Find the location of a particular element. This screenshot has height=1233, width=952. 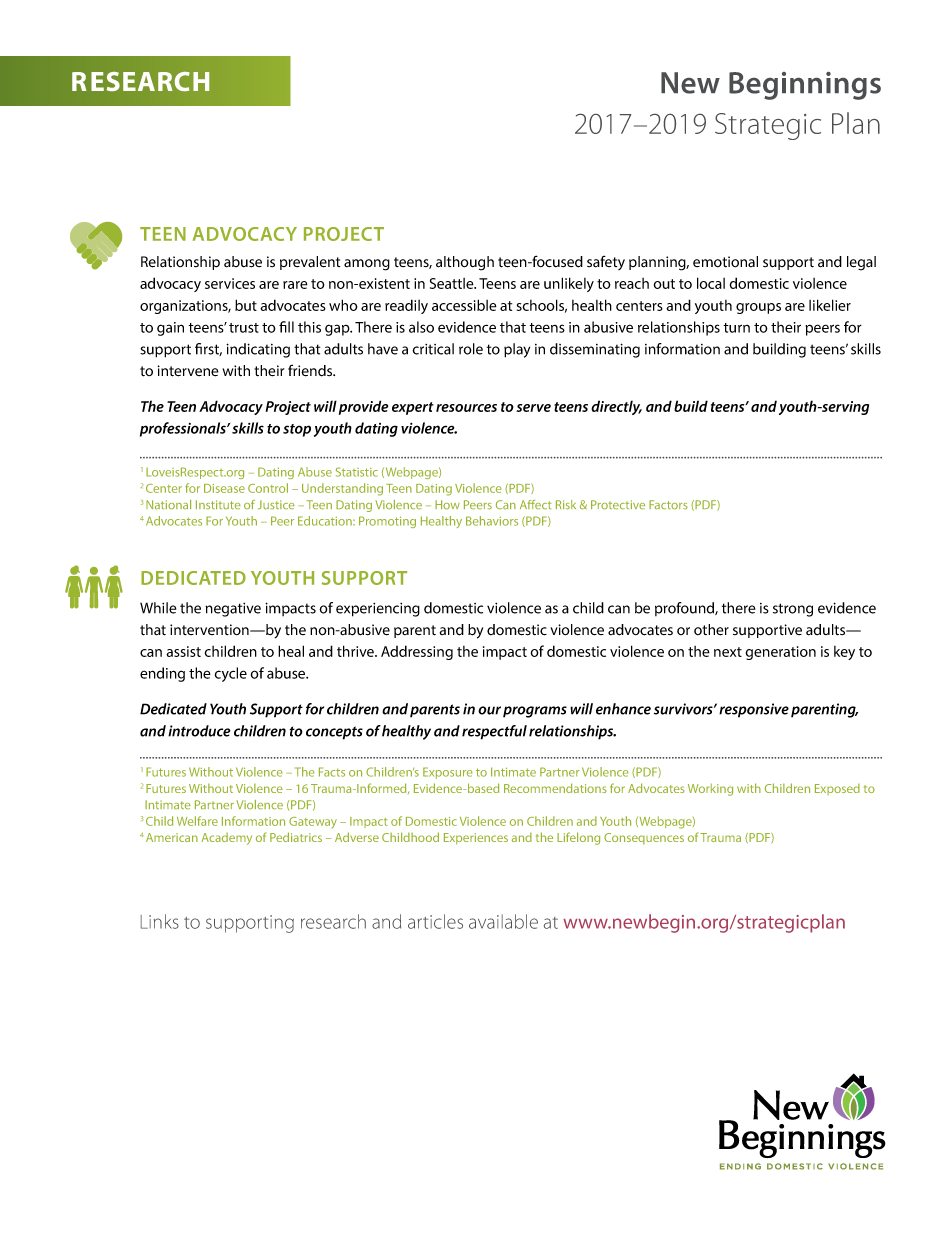

Factors is located at coordinates (668, 505).
